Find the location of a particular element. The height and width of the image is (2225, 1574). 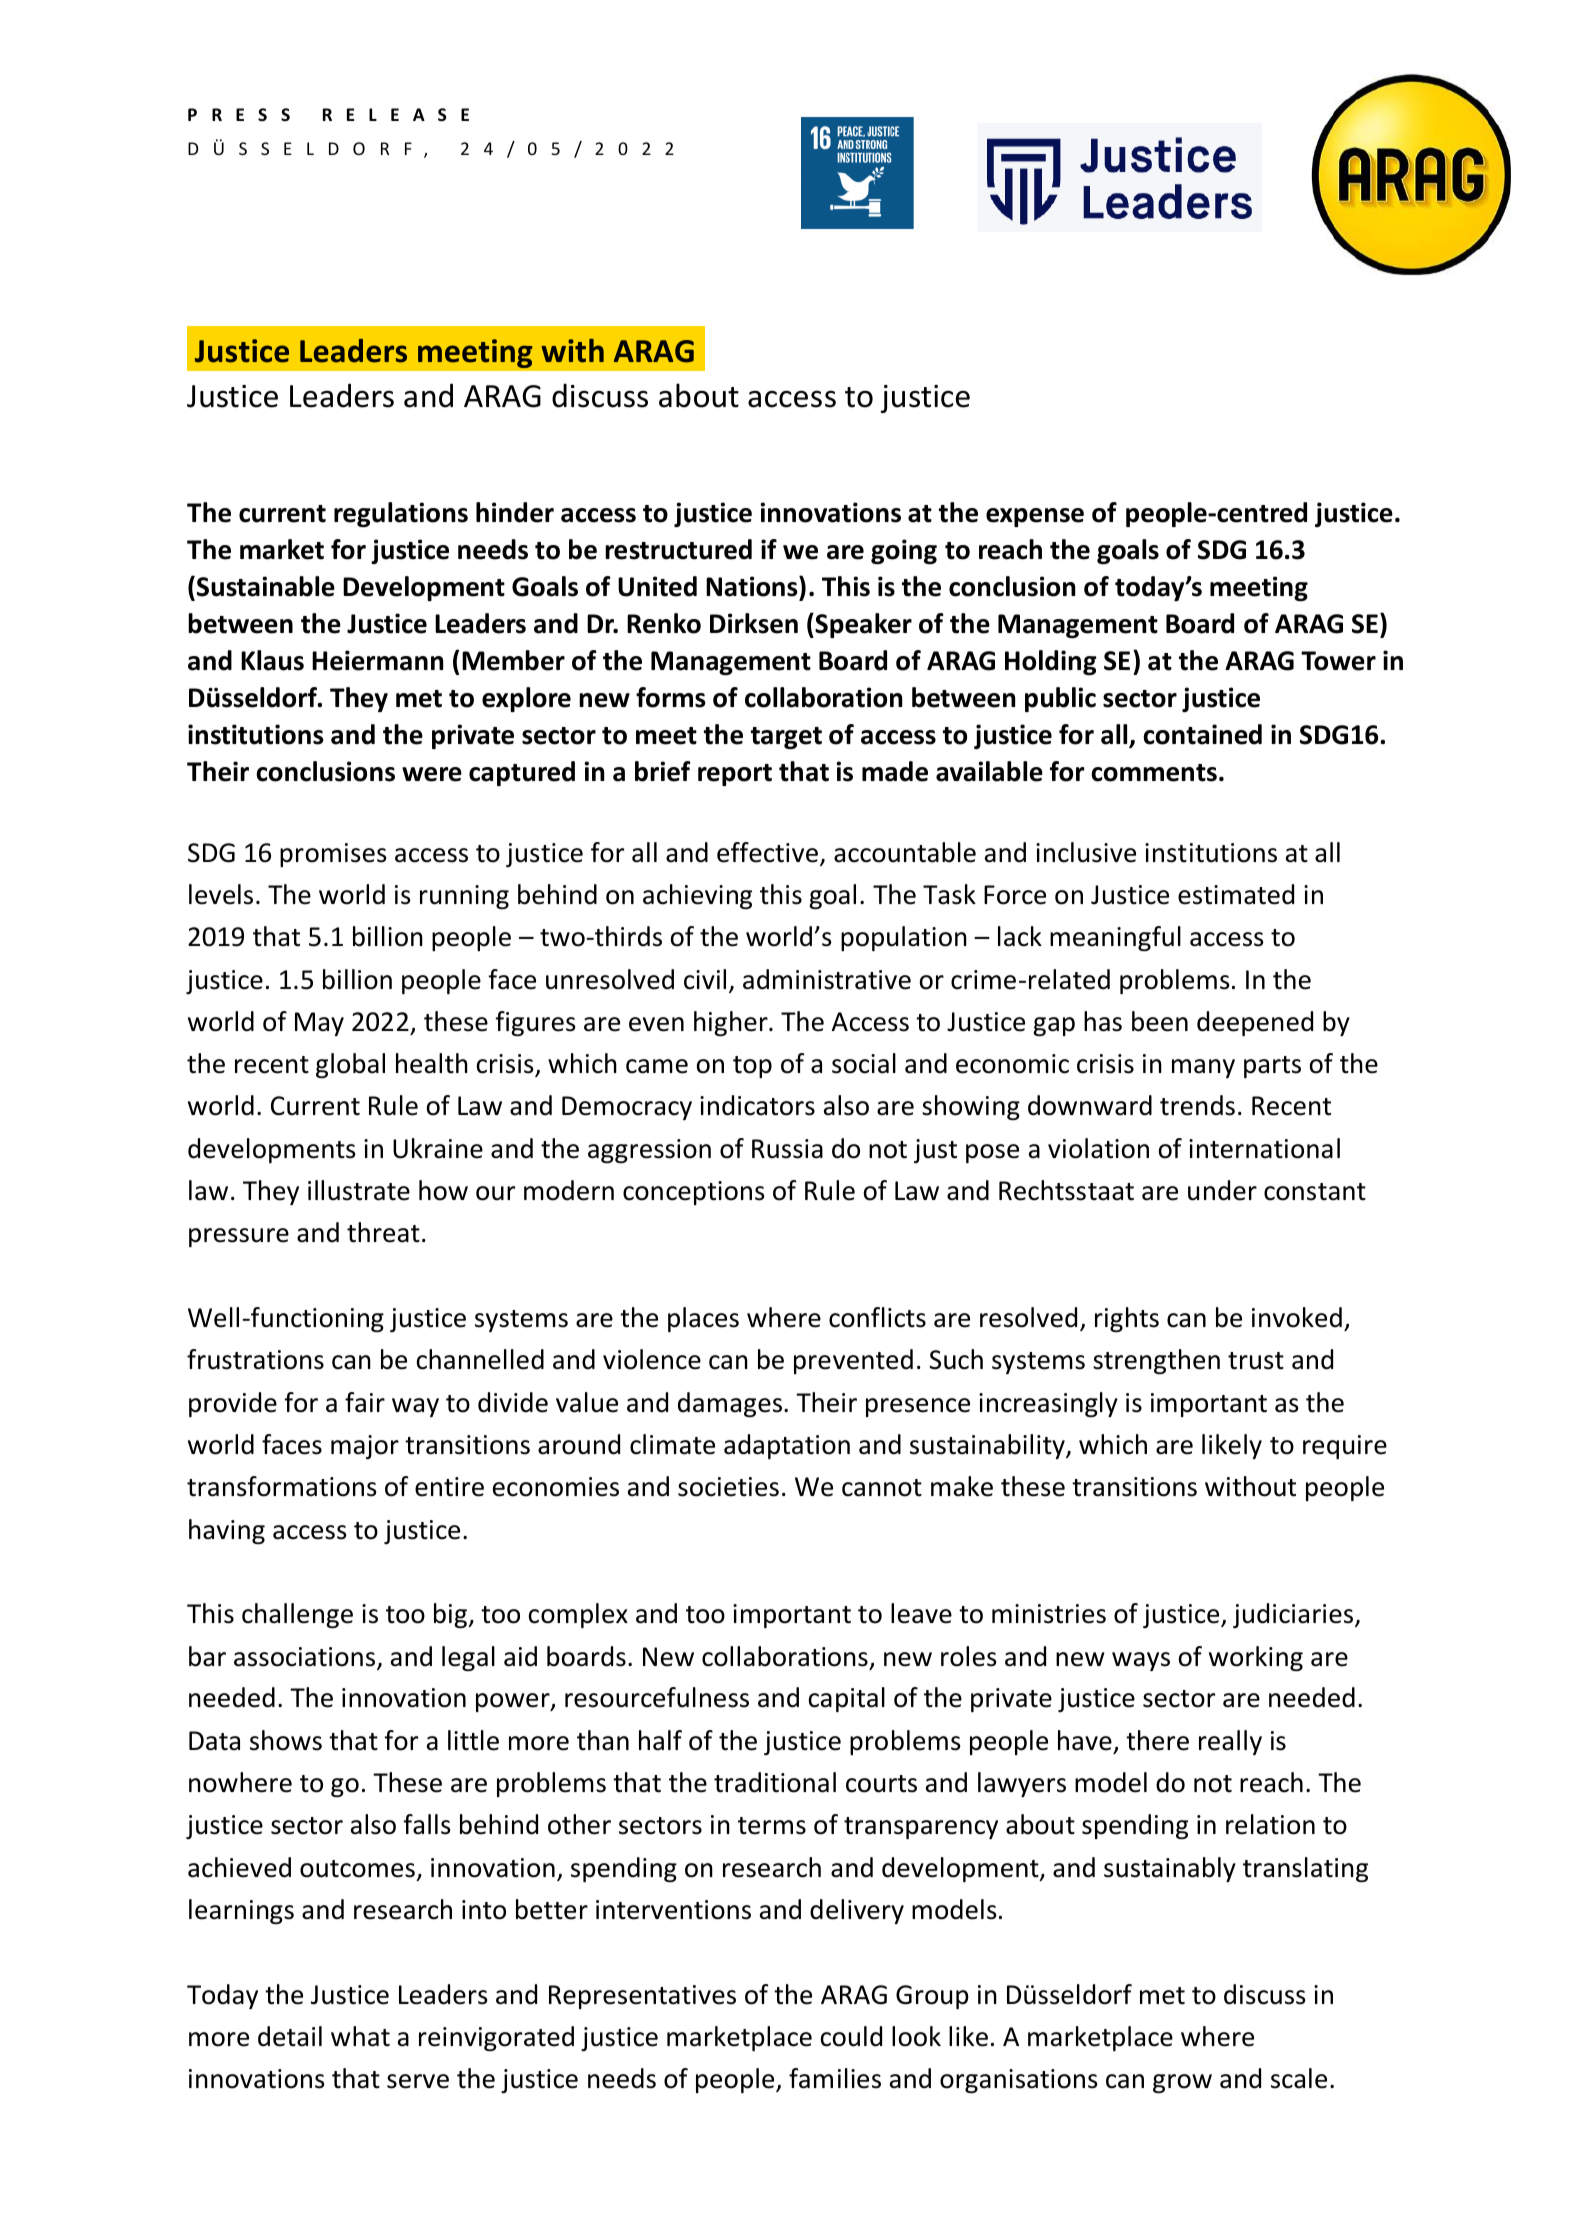

regulations is located at coordinates (401, 514).
